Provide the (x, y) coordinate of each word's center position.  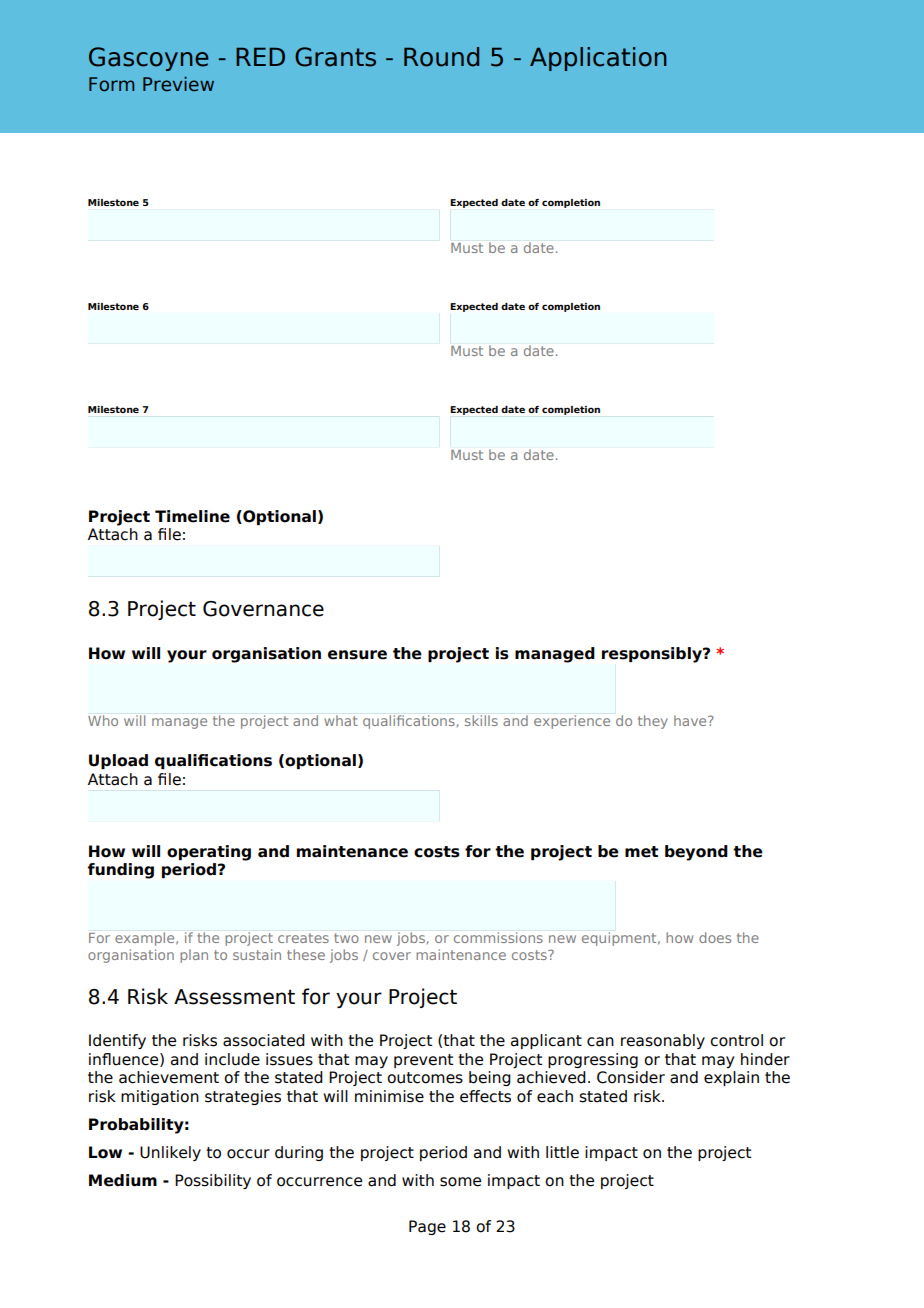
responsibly (653, 655)
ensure (357, 655)
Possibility (213, 1181)
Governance (263, 609)
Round (441, 57)
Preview (178, 84)
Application (598, 59)
